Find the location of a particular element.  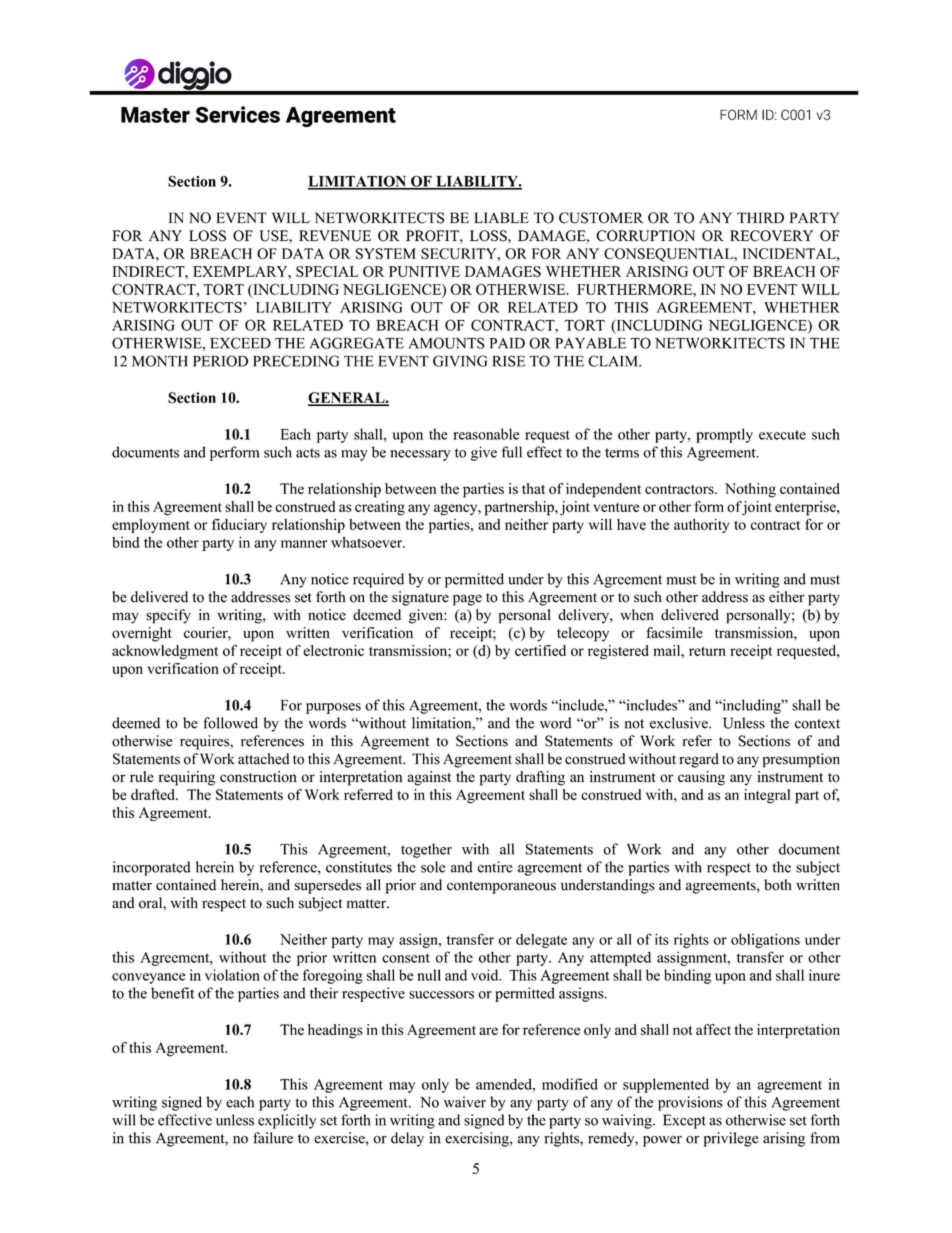

fiduciary is located at coordinates (239, 525).
